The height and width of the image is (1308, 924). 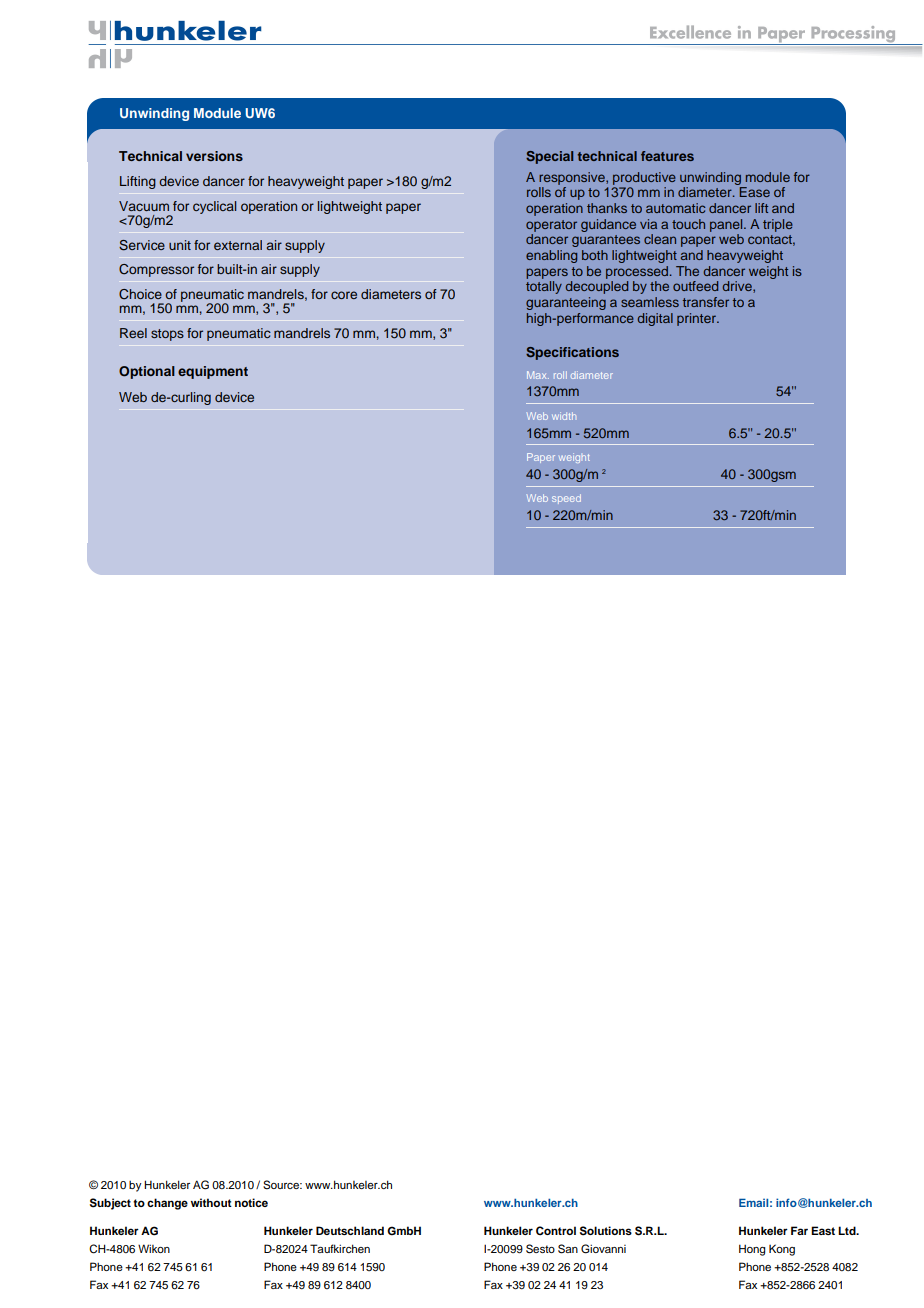 I want to click on change, so click(x=167, y=1204).
